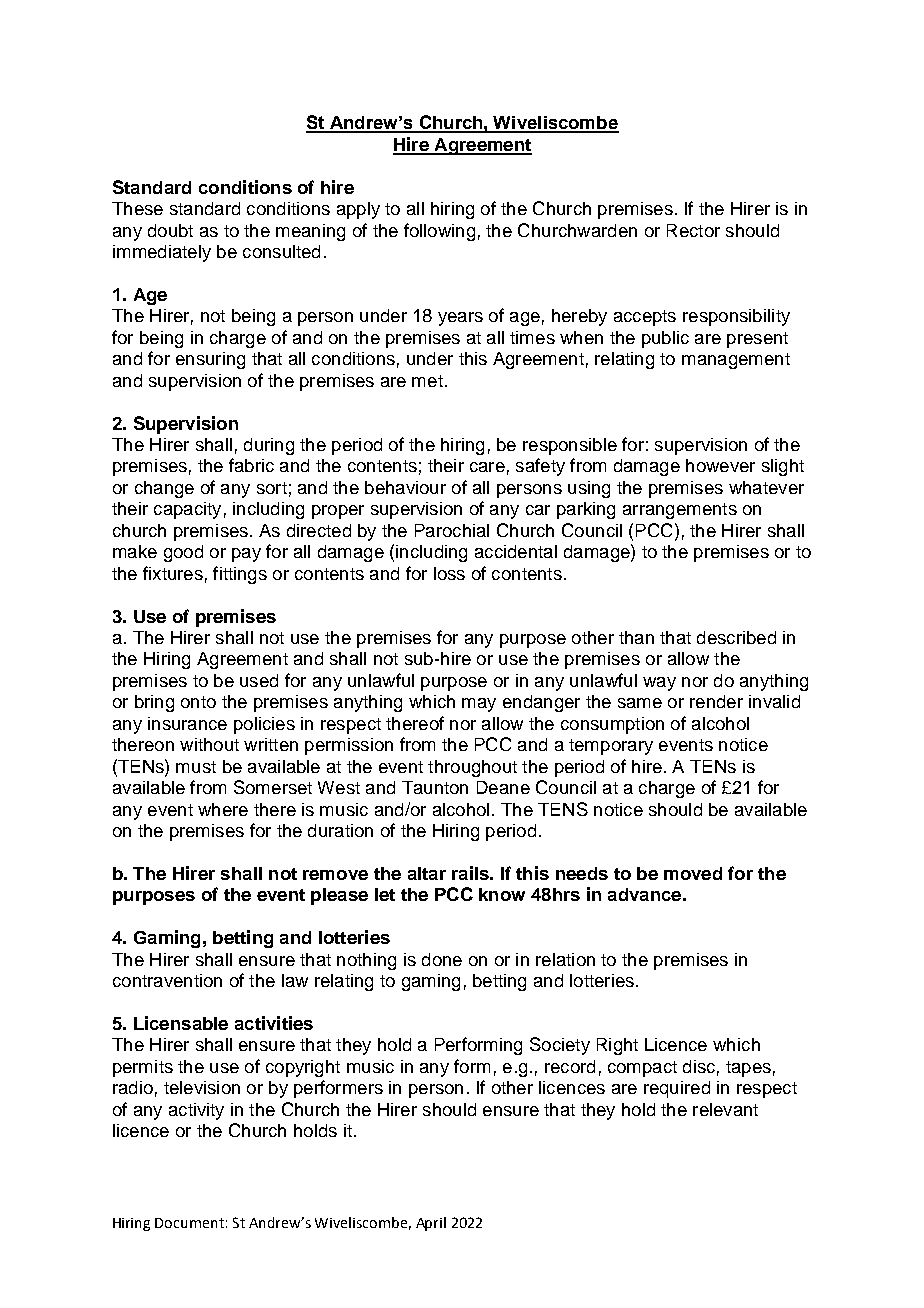 The image size is (924, 1308). What do you see at coordinates (693, 873) in the page?
I see `moved` at bounding box center [693, 873].
